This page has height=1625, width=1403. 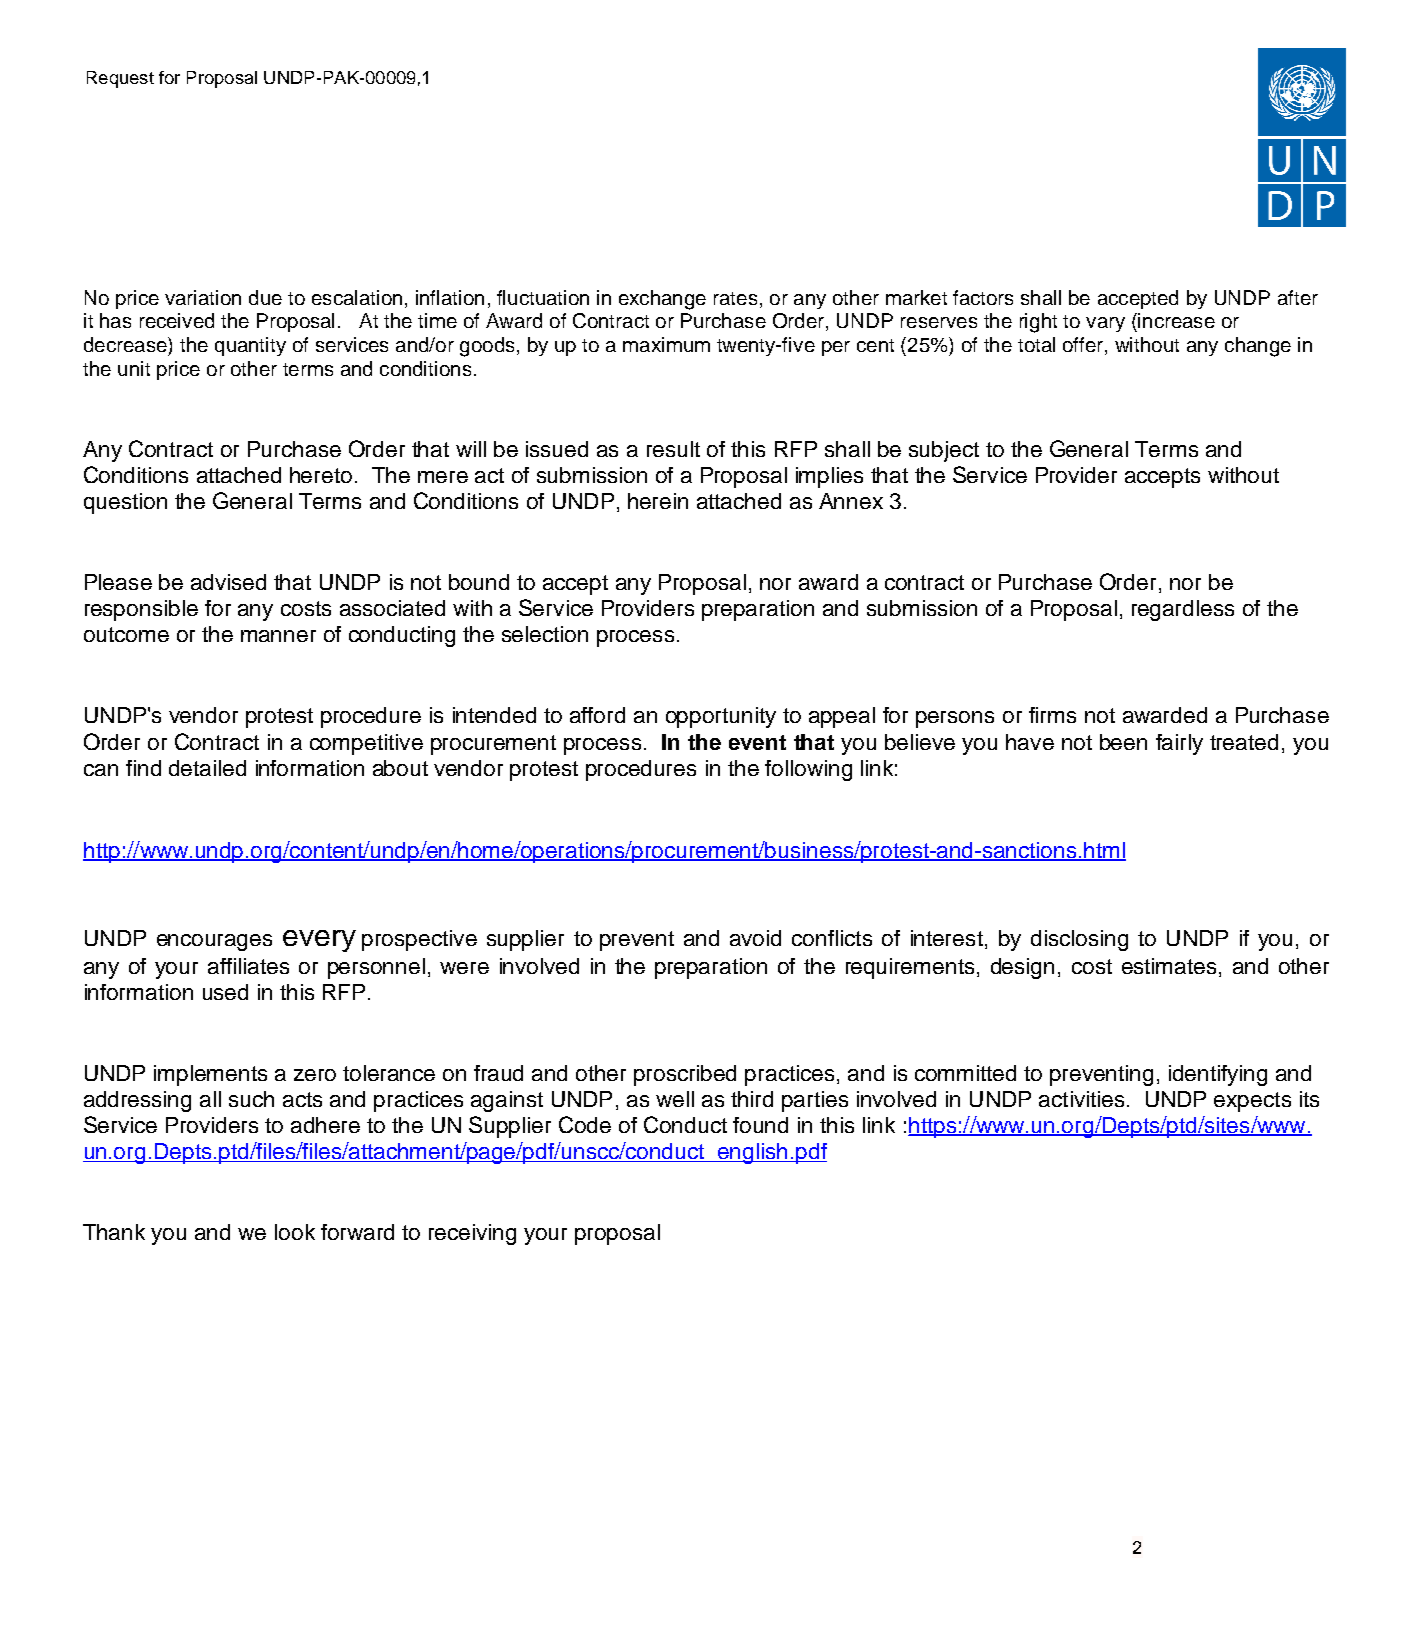 I want to click on regardless, so click(x=1183, y=610).
